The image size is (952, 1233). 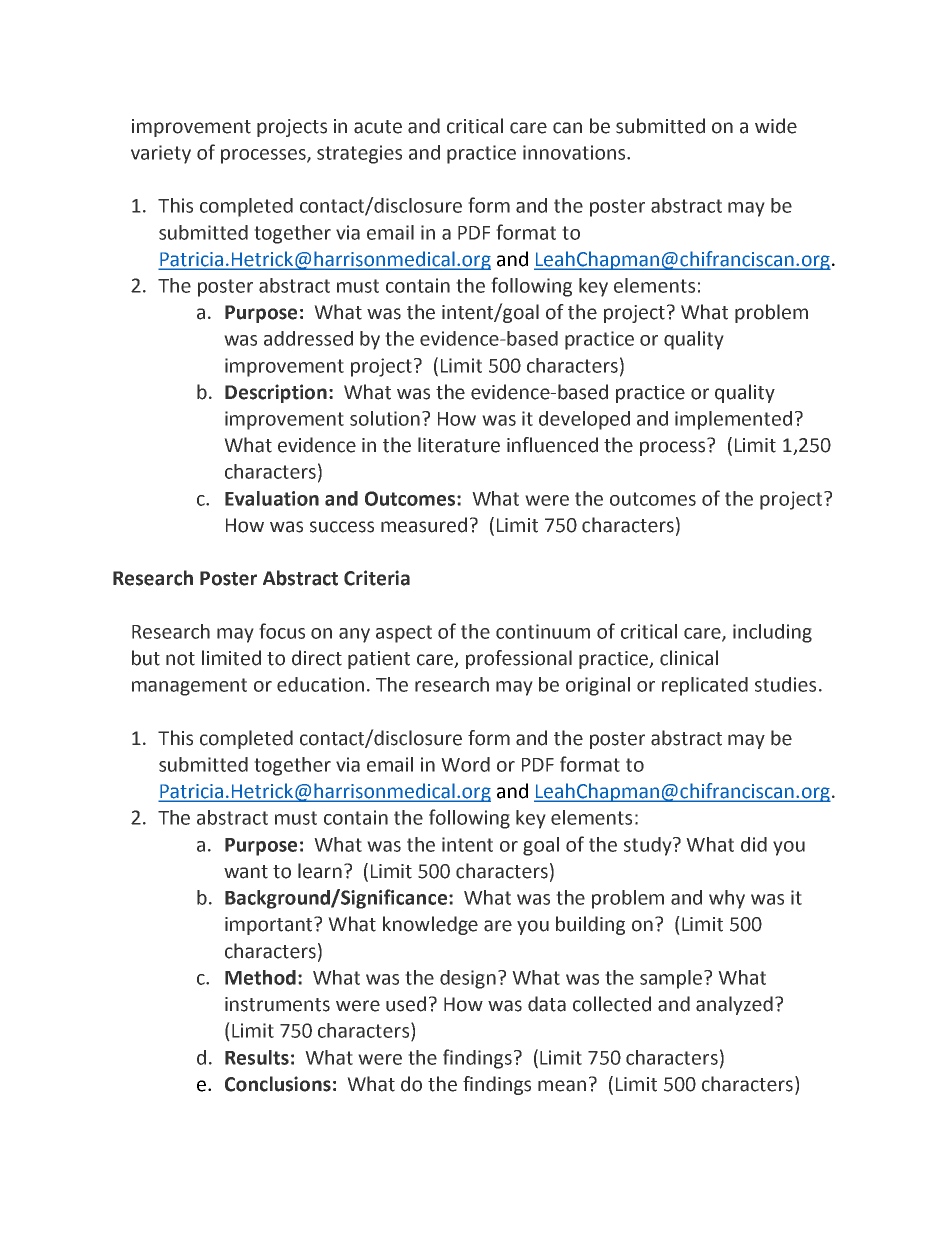 I want to click on wide, so click(x=776, y=126).
